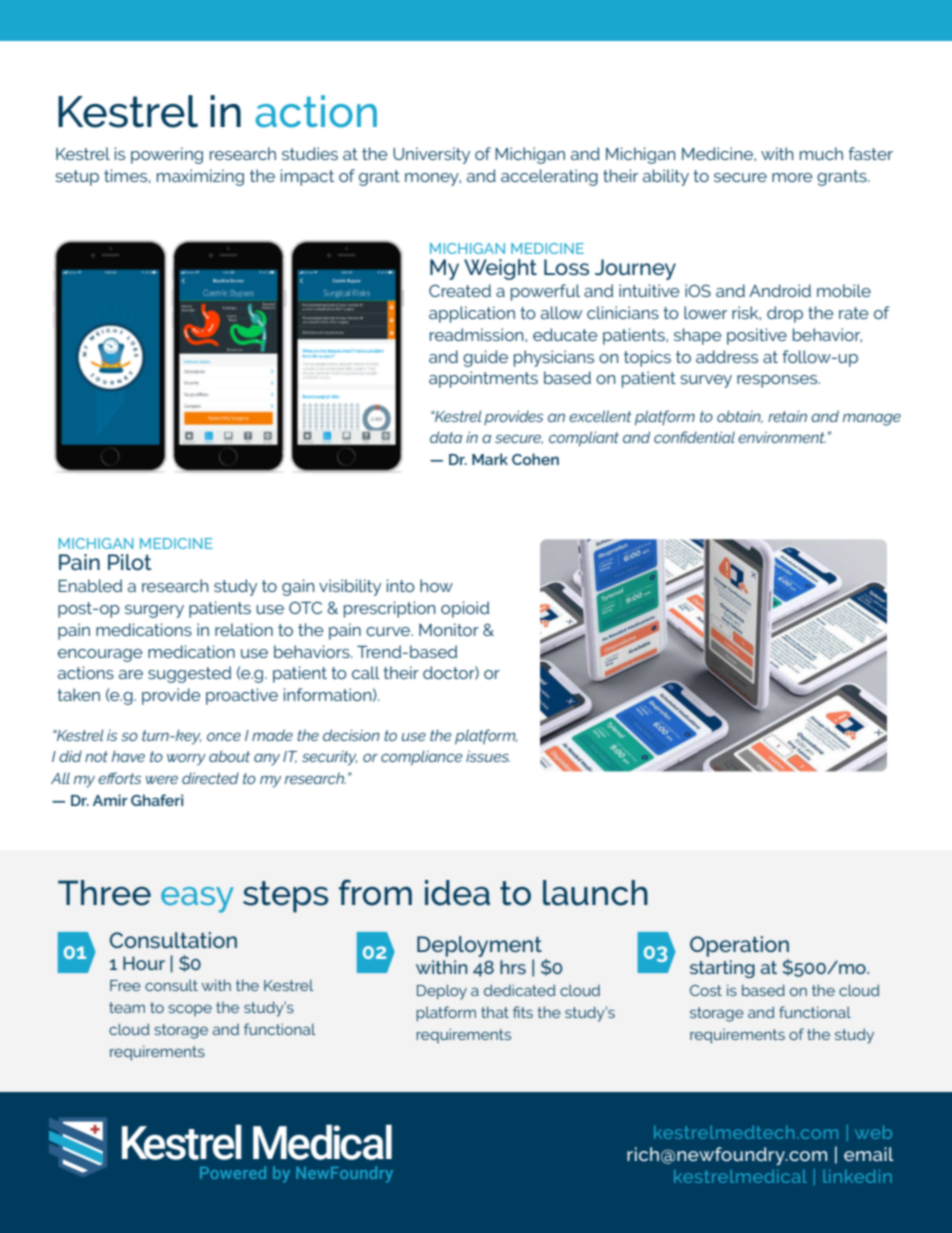  What do you see at coordinates (449, 629) in the page?
I see `Monitor` at bounding box center [449, 629].
